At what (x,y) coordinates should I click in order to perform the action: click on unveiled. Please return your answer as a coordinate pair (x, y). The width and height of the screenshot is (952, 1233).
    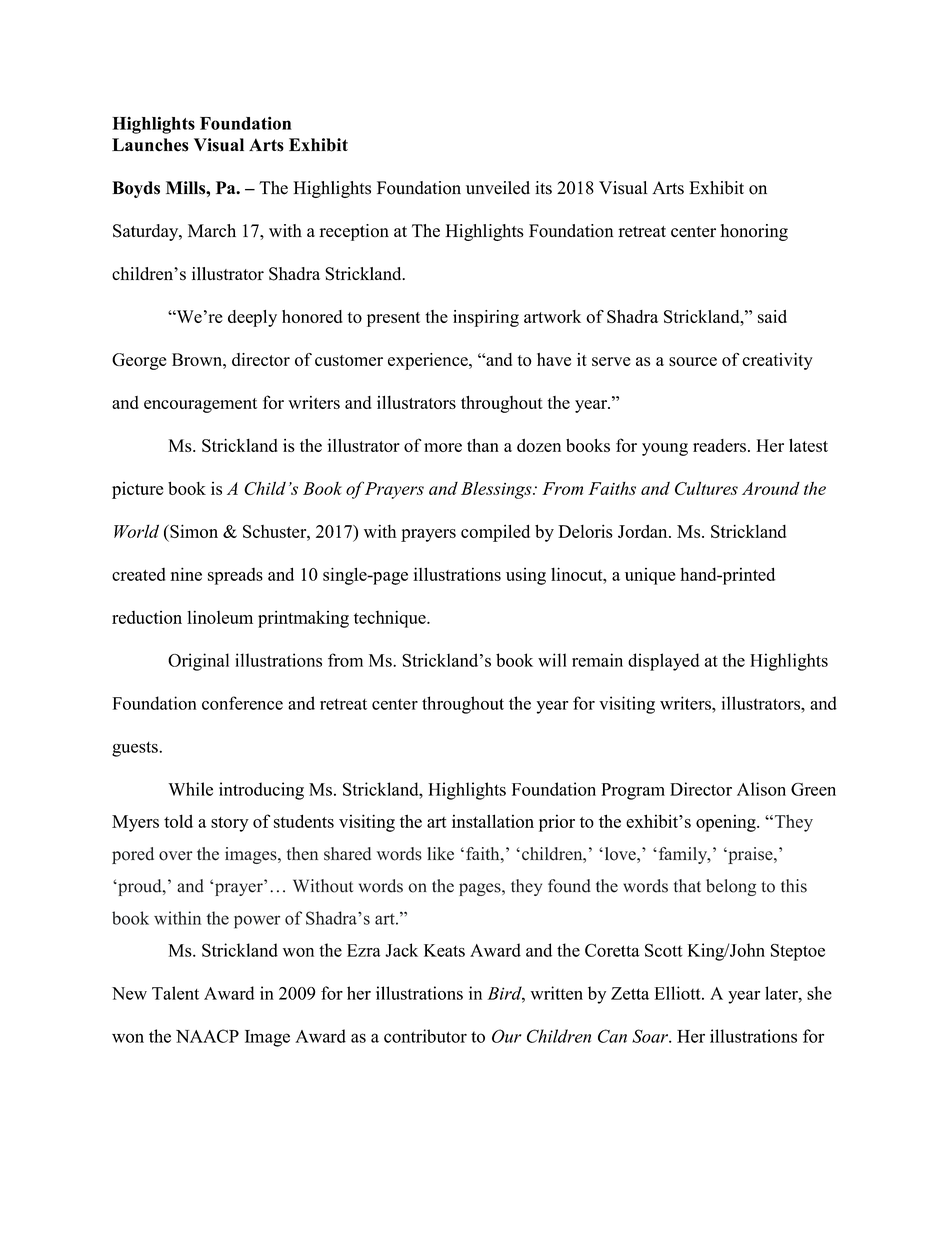
    Looking at the image, I should click on (498, 188).
